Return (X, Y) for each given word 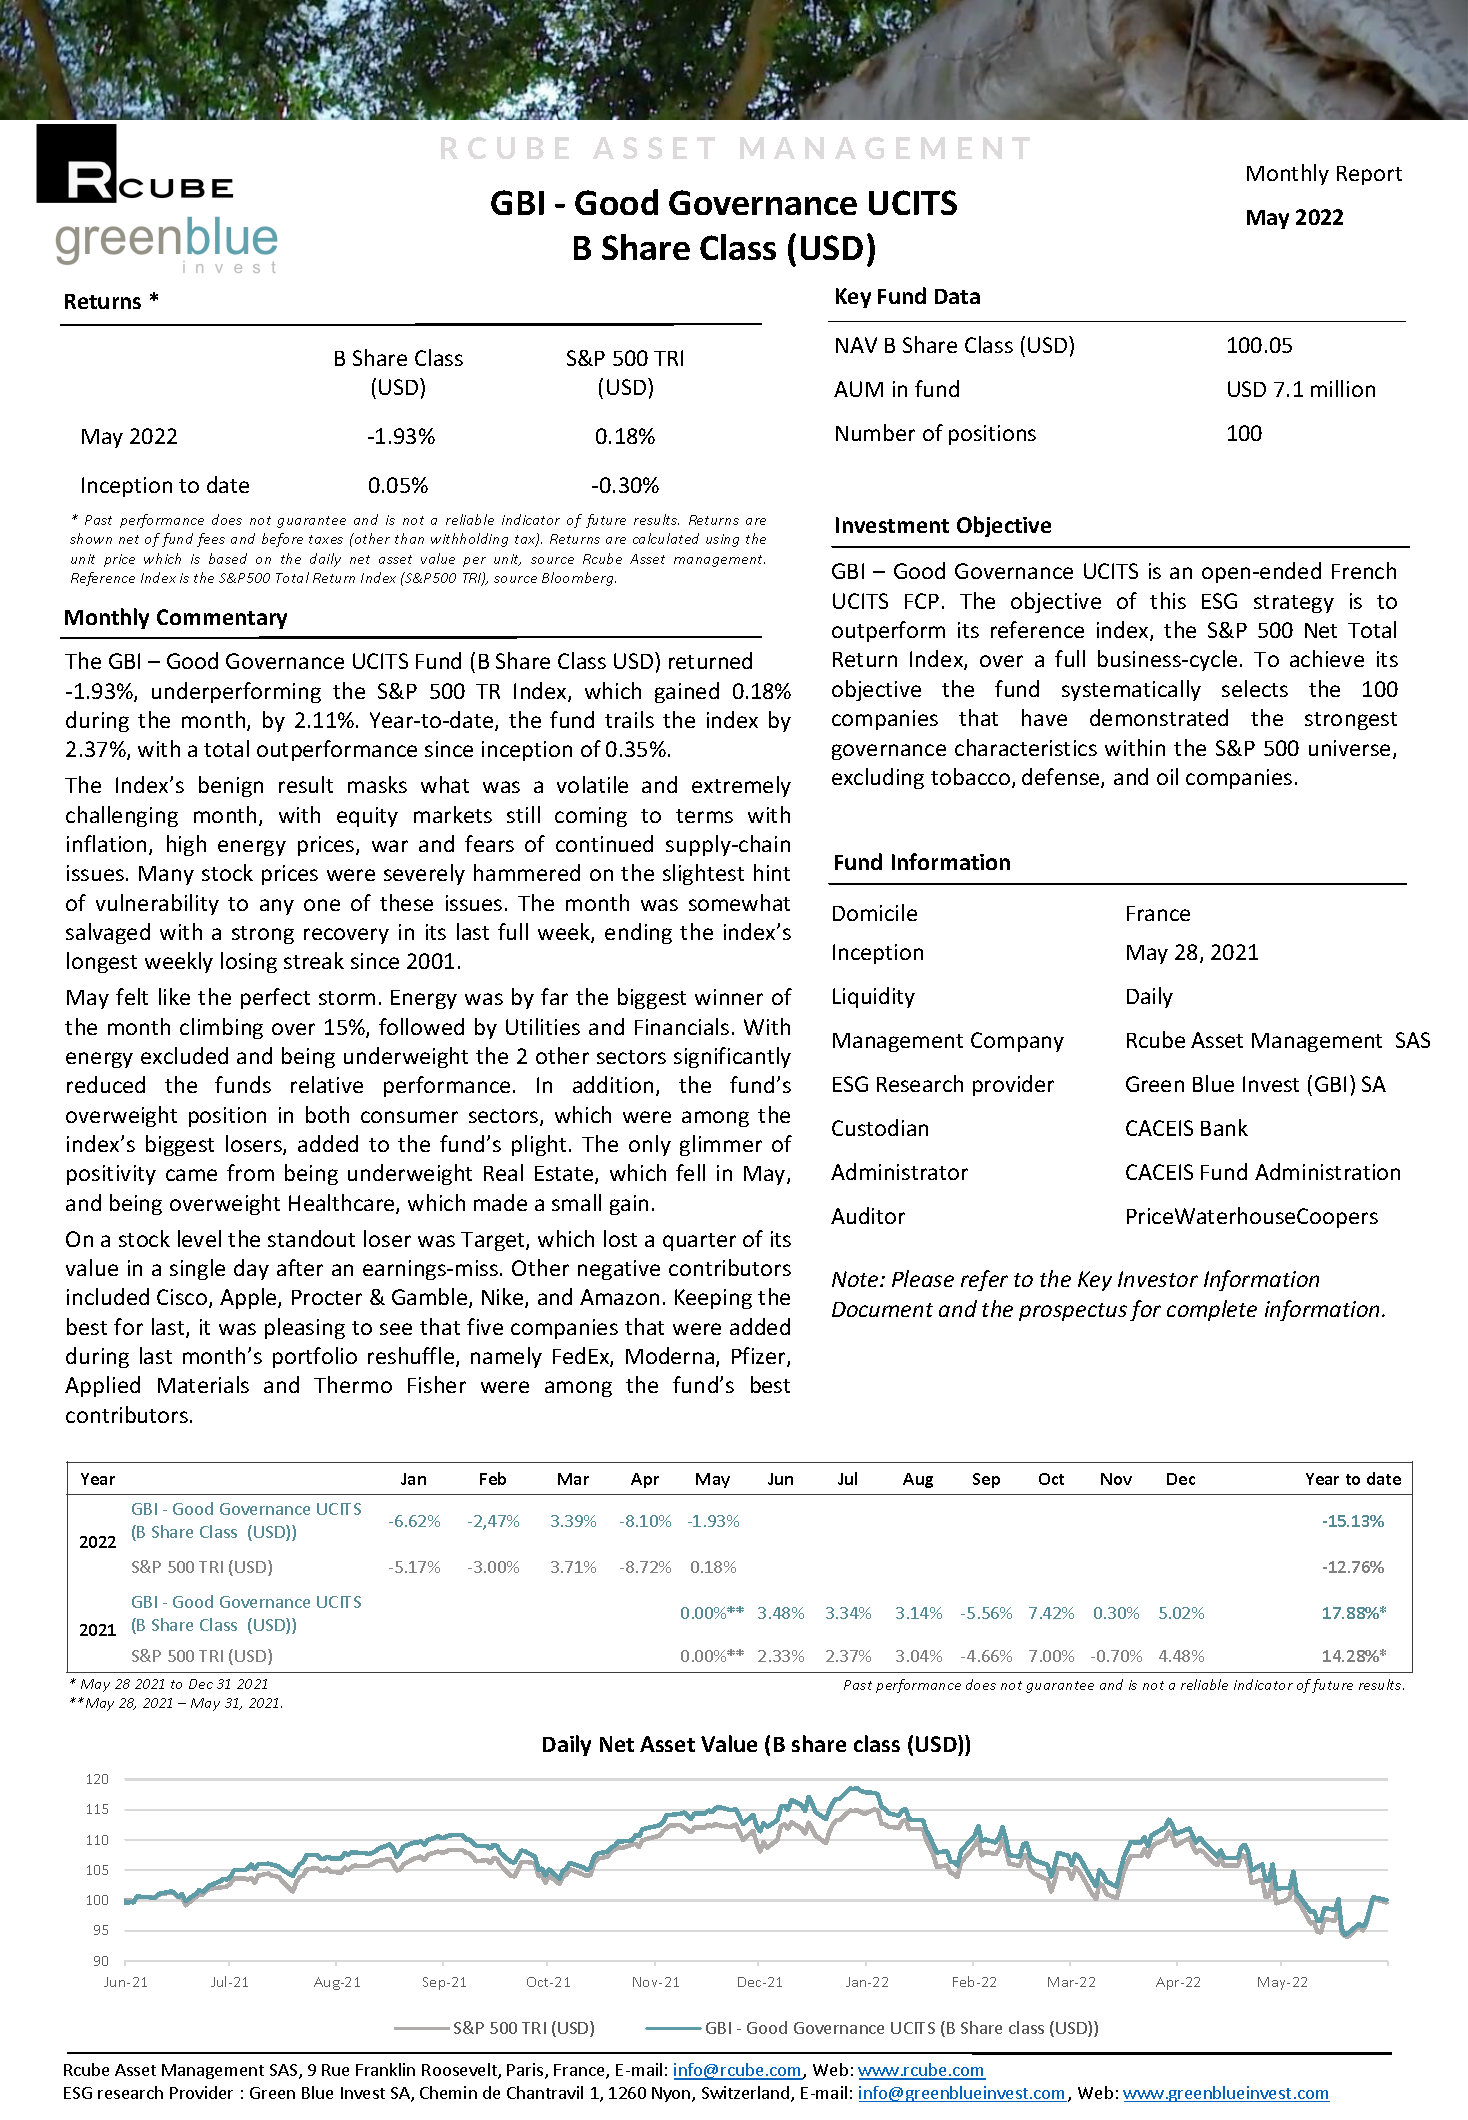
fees (211, 540)
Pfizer (760, 1357)
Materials (203, 1384)
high (186, 845)
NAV (856, 345)
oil (1167, 776)
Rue (335, 2070)
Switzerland (745, 2092)
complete (1212, 1310)
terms (704, 816)
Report (1369, 175)
